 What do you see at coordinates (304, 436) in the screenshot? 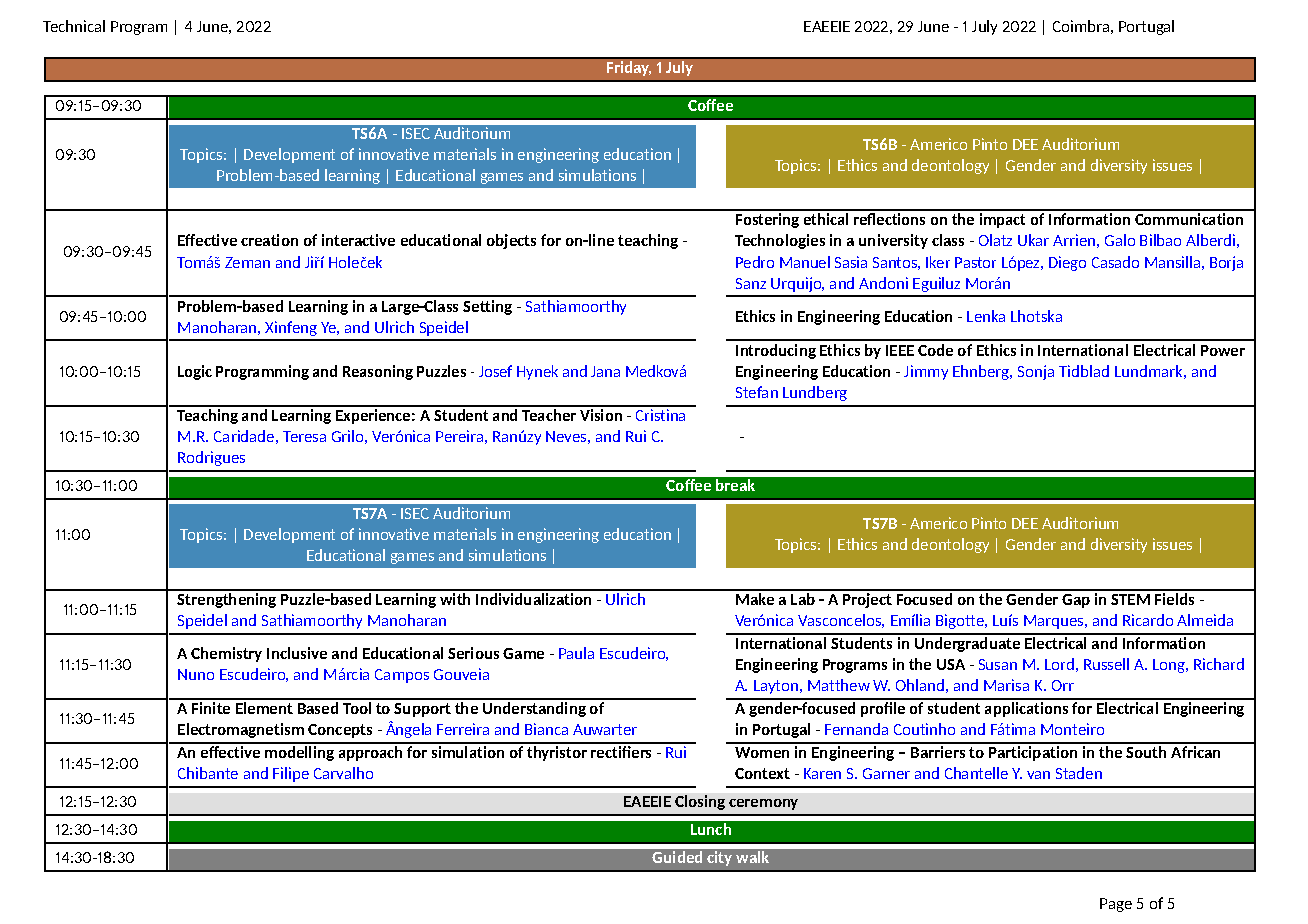
I see `Teresa` at bounding box center [304, 436].
